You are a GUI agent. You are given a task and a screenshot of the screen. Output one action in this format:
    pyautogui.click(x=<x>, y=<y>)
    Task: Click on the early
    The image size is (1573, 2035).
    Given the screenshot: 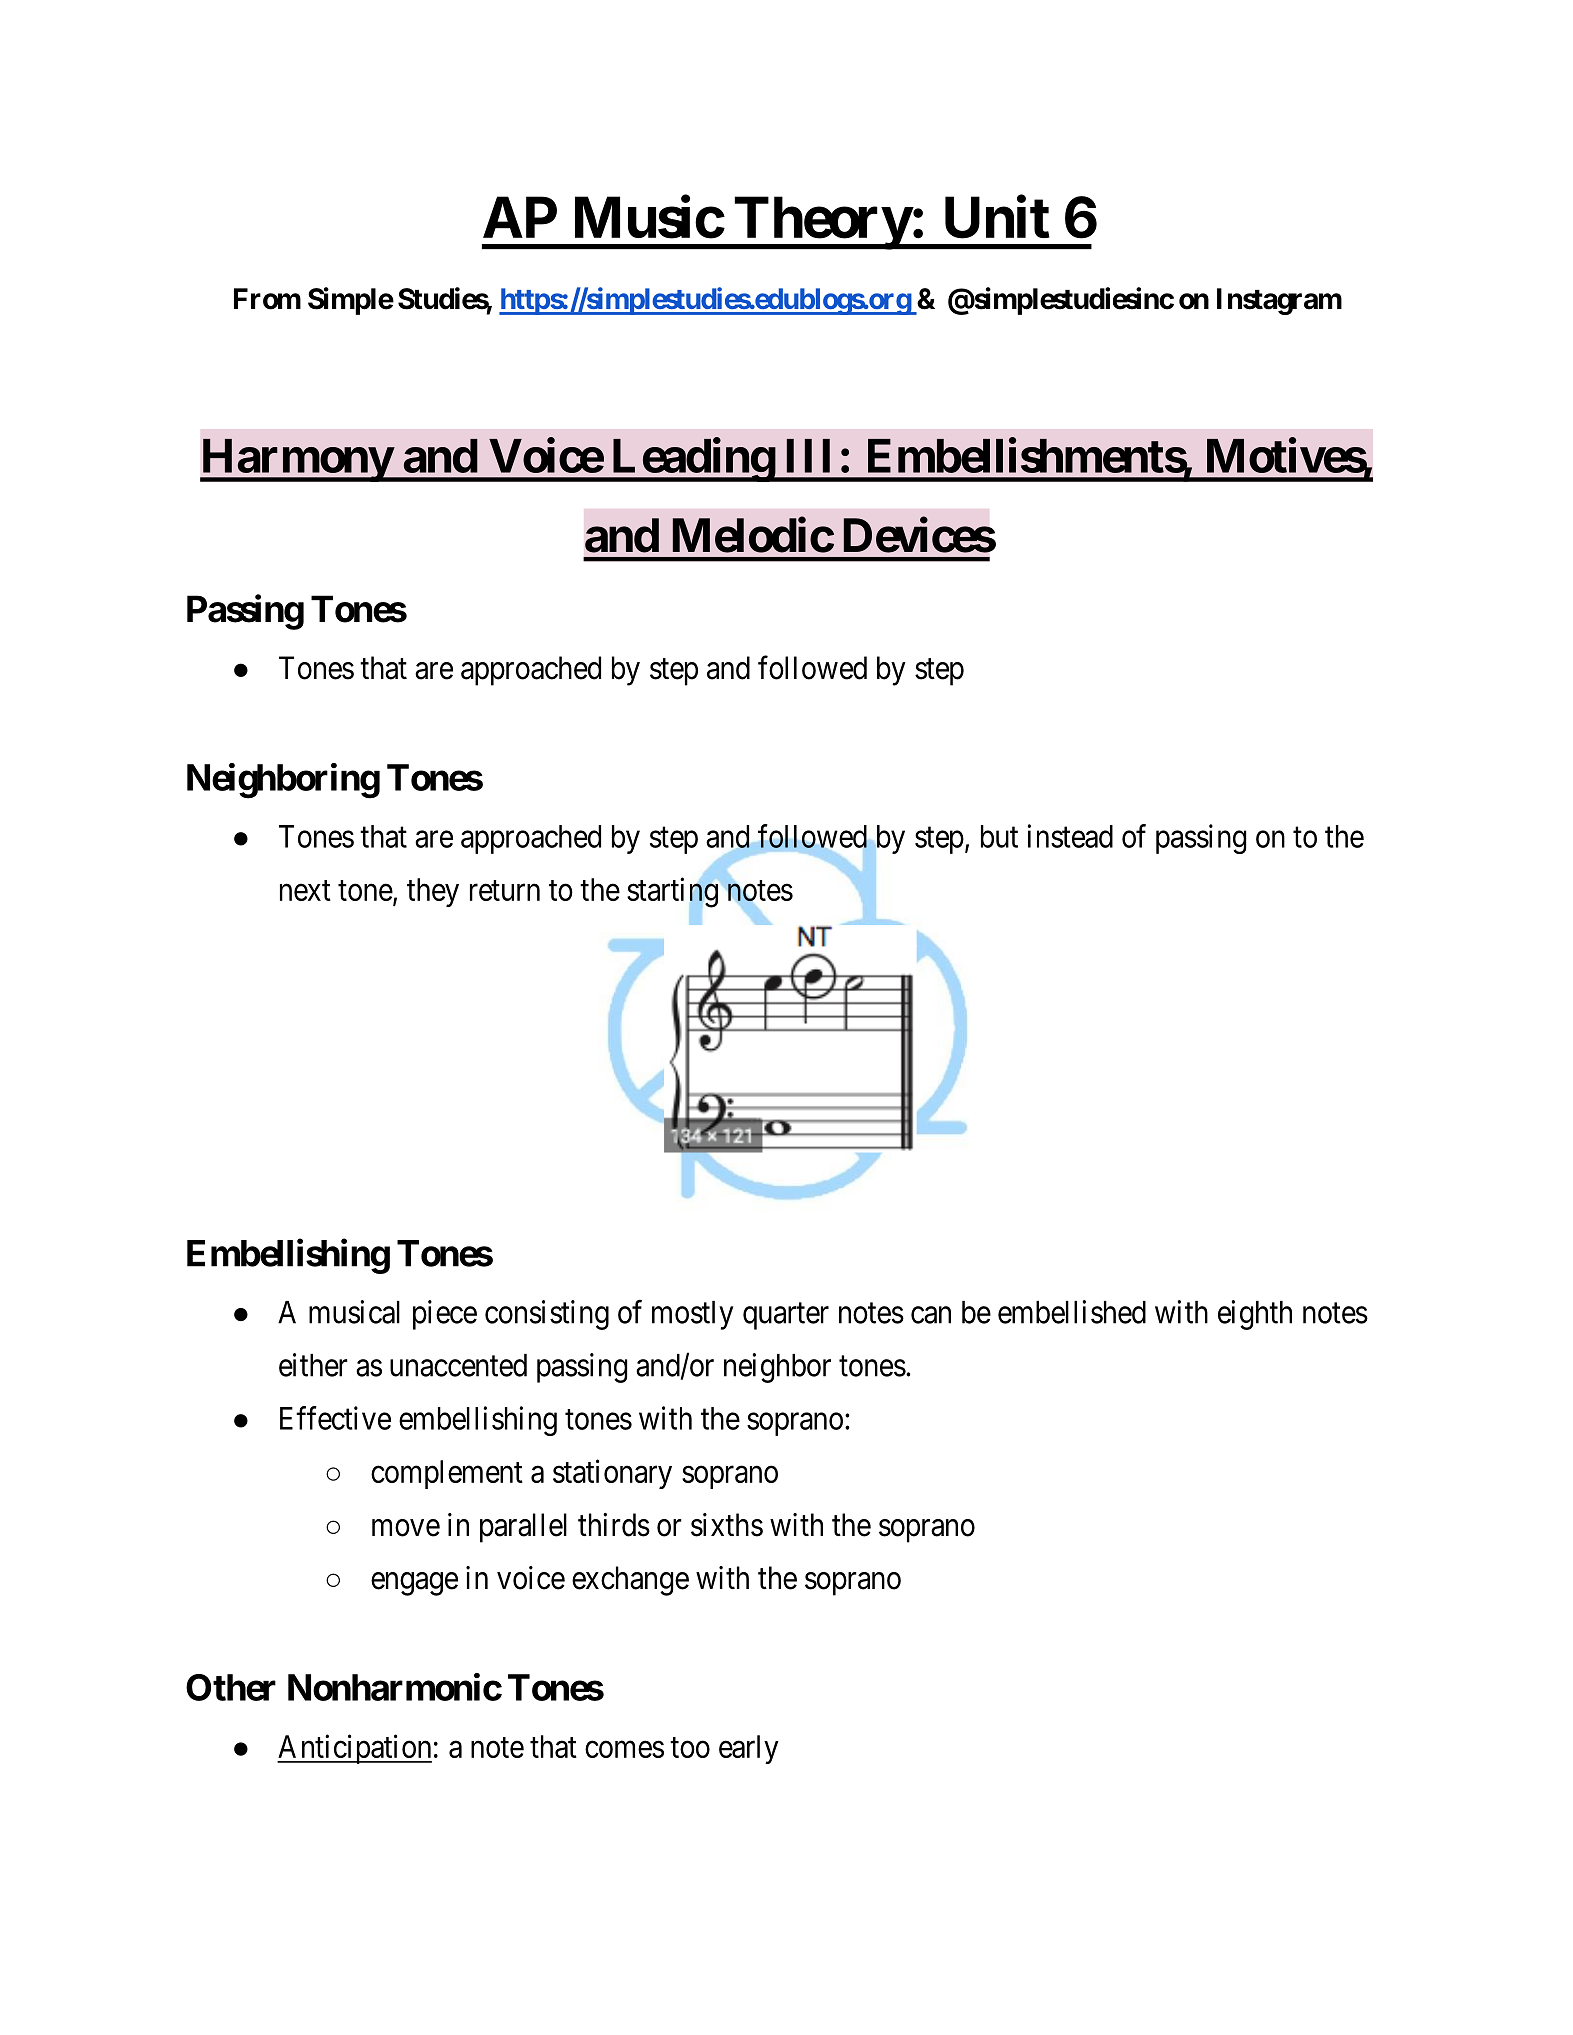 What is the action you would take?
    pyautogui.click(x=749, y=1749)
